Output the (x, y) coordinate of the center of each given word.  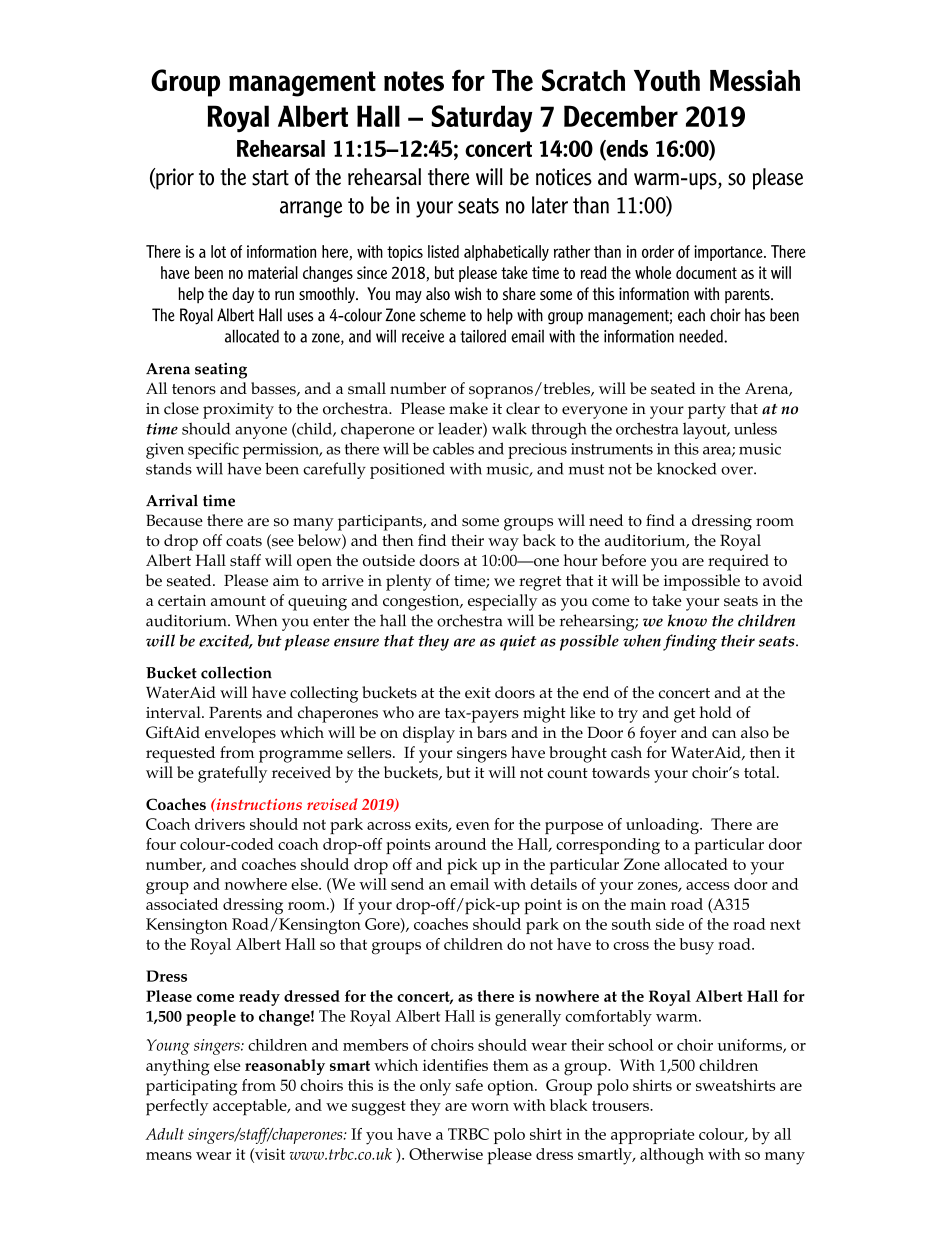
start (270, 178)
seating (221, 371)
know (687, 620)
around (460, 844)
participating (191, 1087)
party (707, 411)
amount (238, 601)
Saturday (482, 119)
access (707, 886)
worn (490, 1107)
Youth (667, 80)
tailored (483, 336)
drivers (220, 824)
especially (502, 602)
